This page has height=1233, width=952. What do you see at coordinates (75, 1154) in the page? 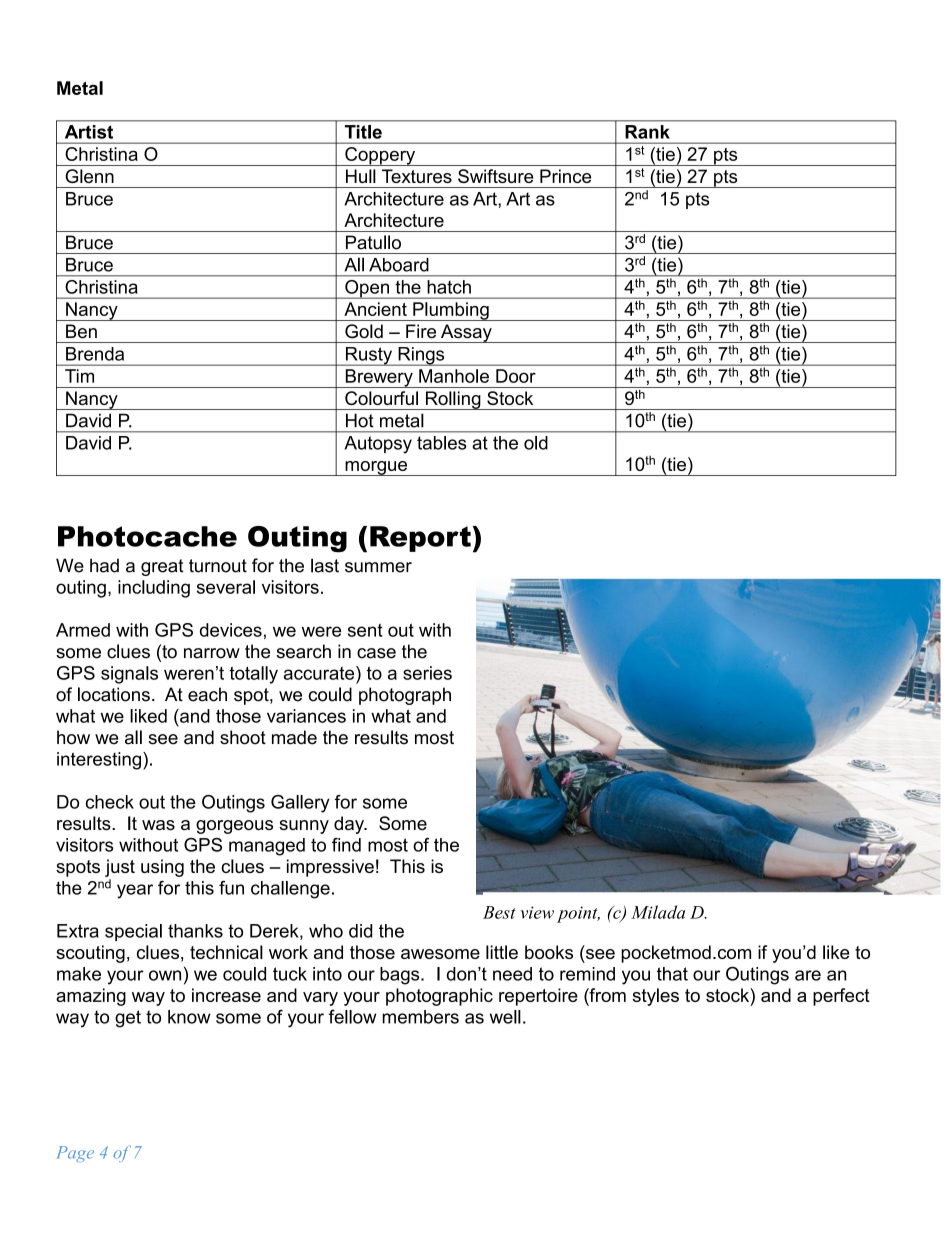
I see `Page` at bounding box center [75, 1154].
